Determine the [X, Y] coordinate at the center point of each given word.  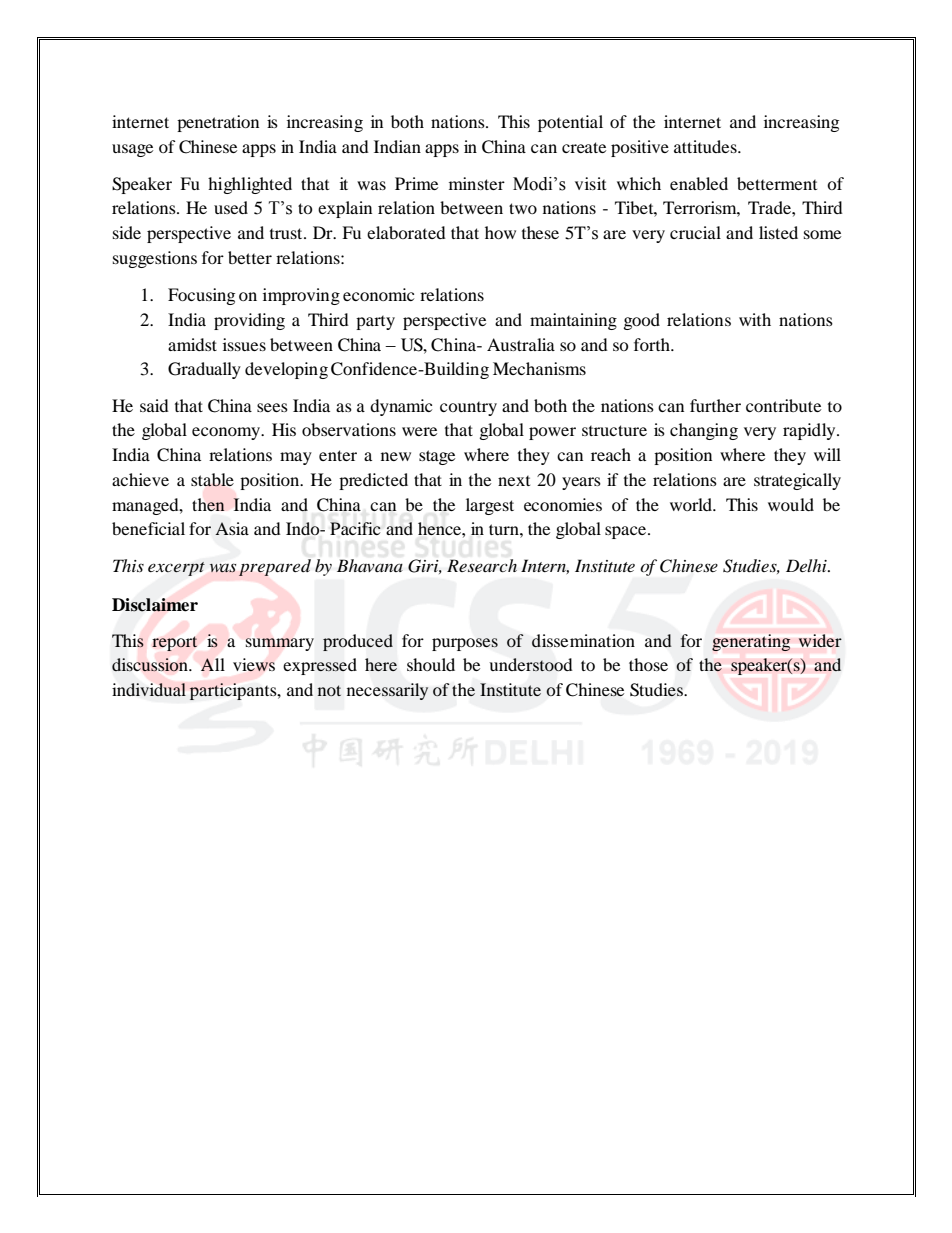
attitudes [706, 146]
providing [249, 321]
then [208, 504]
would [791, 504]
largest [490, 506]
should [431, 664]
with [755, 319]
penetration [218, 123]
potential [570, 123]
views [254, 665]
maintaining [573, 321]
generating [751, 642]
